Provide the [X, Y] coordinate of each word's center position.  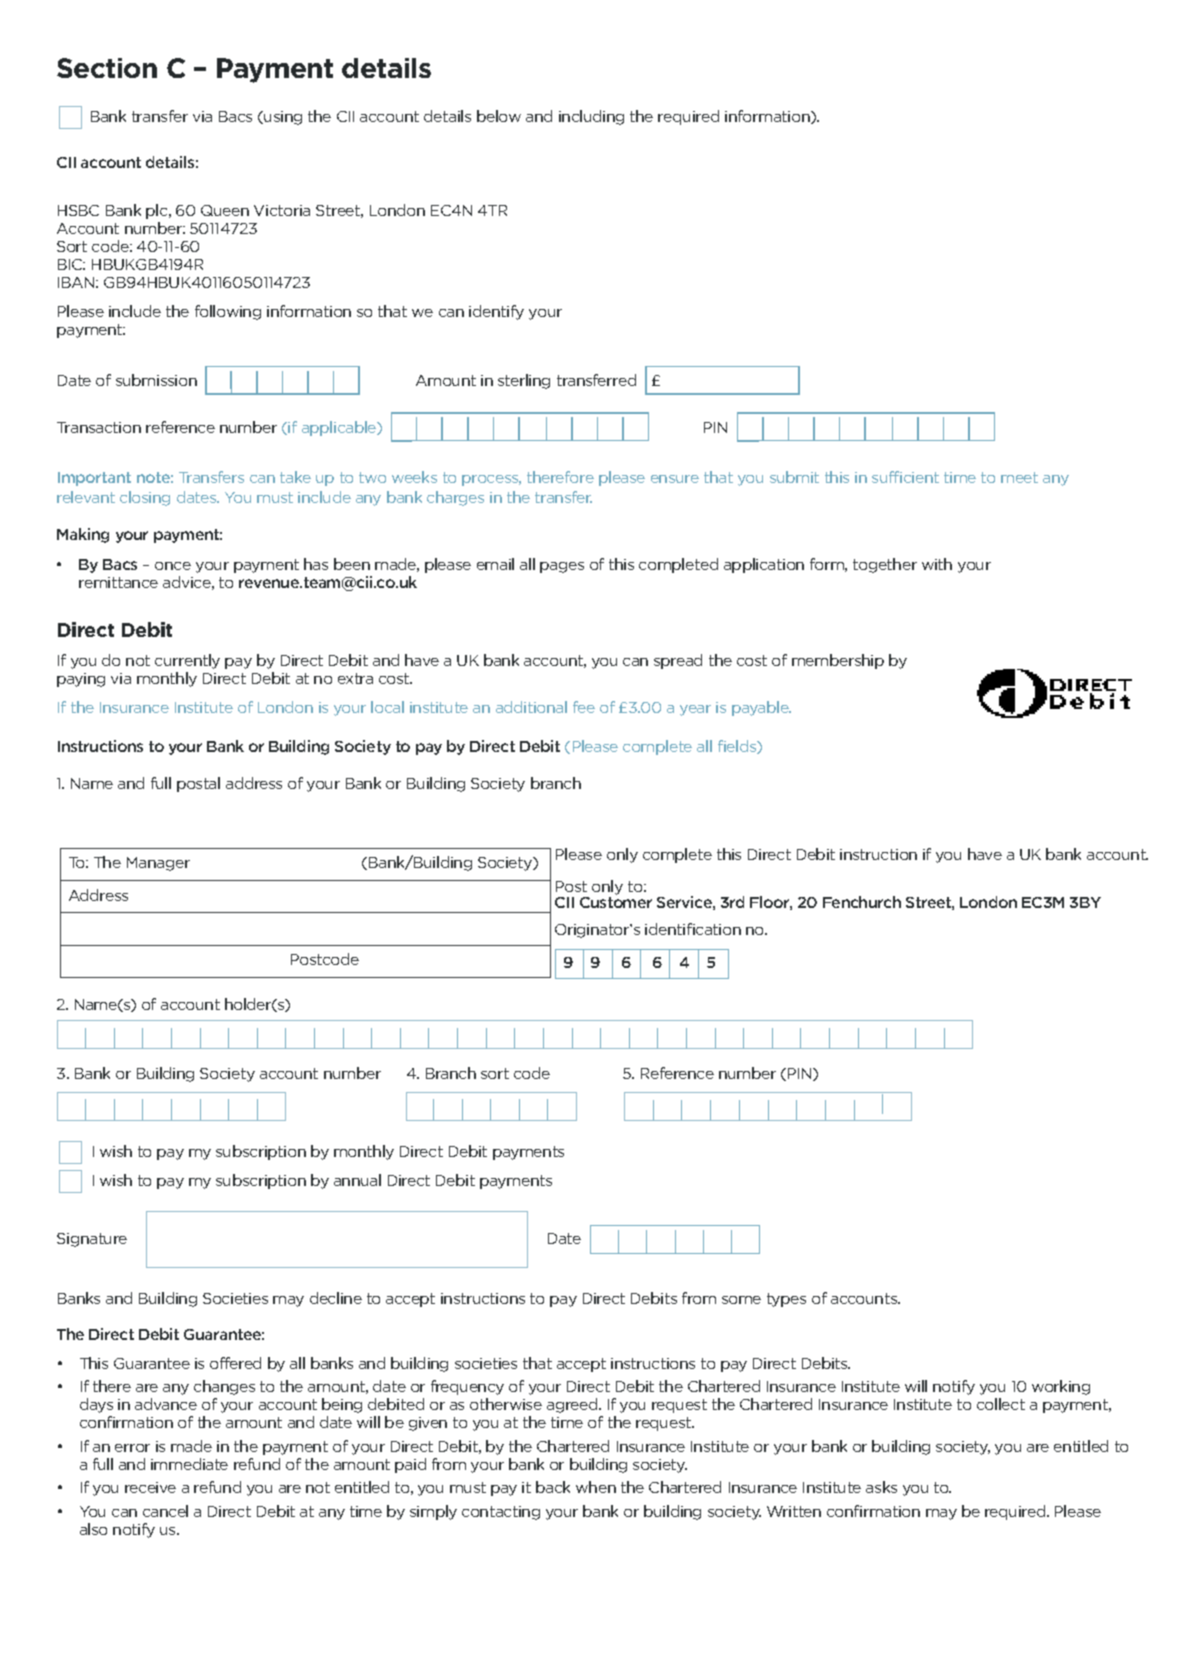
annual [357, 1180]
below [499, 116]
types [786, 1300]
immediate [189, 1464]
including [591, 117]
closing [145, 498]
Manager [158, 864]
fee [584, 707]
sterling [524, 381]
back [553, 1487]
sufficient [905, 477]
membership [838, 661]
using [283, 118]
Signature [92, 1240]
